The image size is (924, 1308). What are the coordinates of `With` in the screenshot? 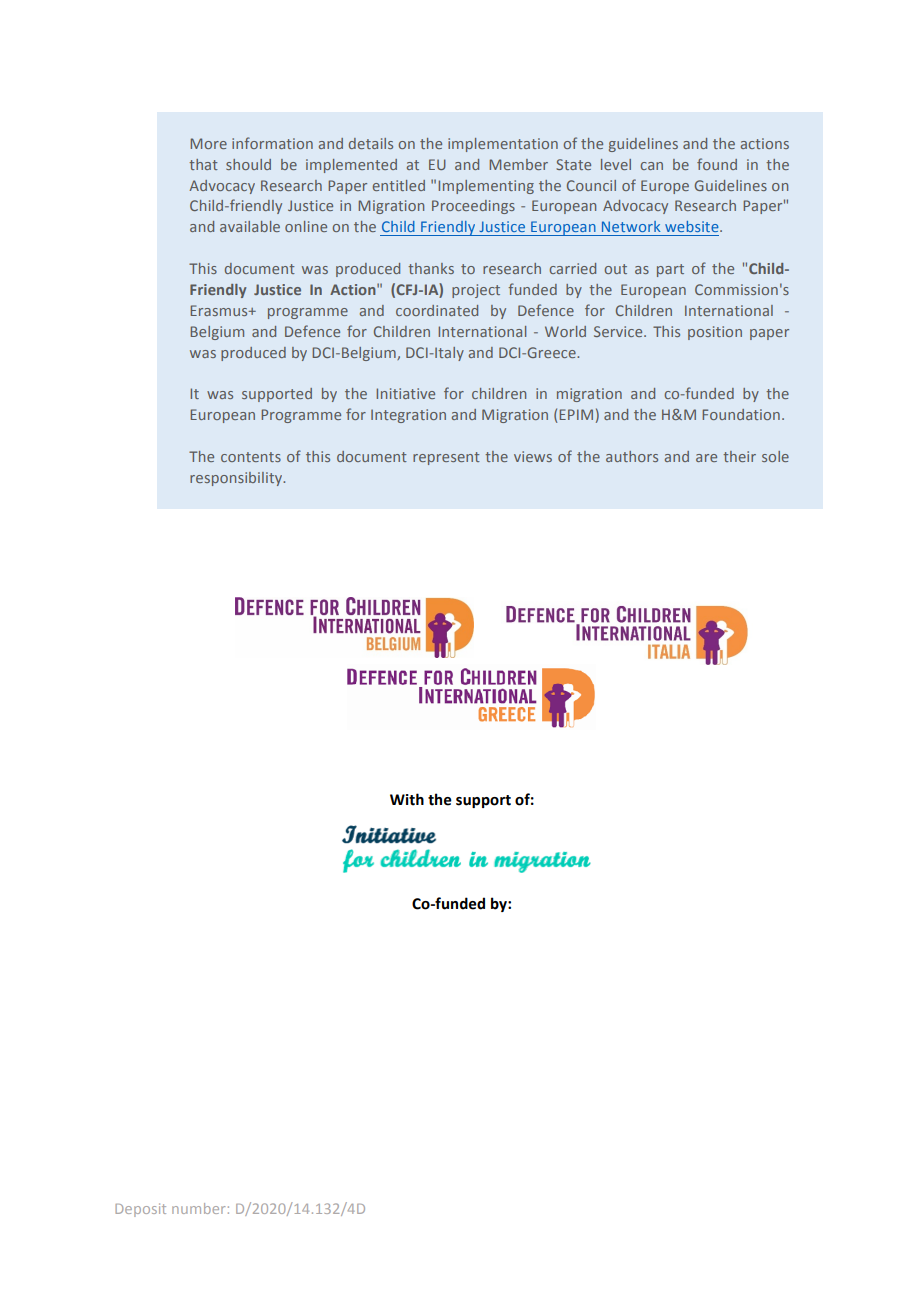 It's located at (407, 799).
